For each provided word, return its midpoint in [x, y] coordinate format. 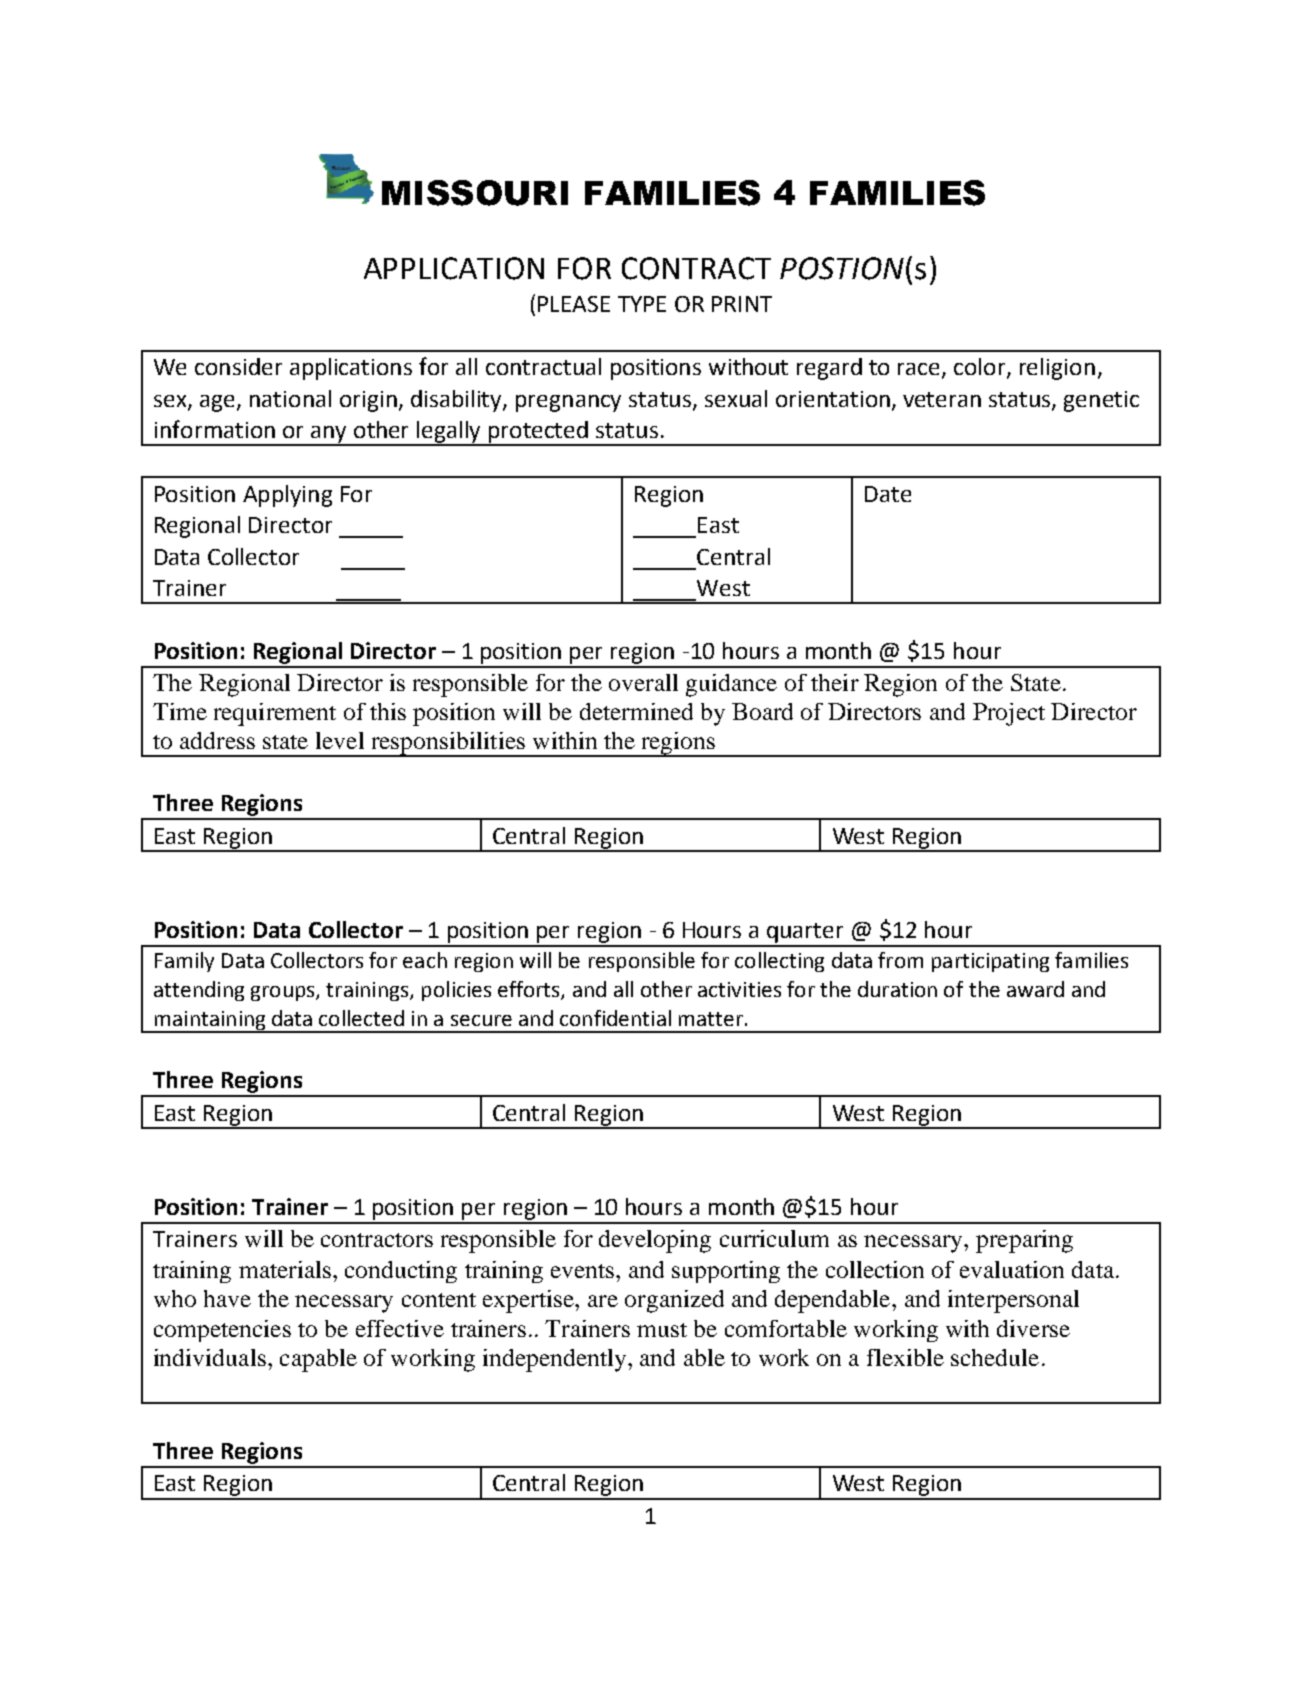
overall [643, 682]
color [981, 368]
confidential [615, 1018]
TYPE [642, 304]
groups [284, 993]
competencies [222, 1331]
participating [990, 962]
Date [888, 494]
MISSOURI [475, 193]
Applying [287, 496]
